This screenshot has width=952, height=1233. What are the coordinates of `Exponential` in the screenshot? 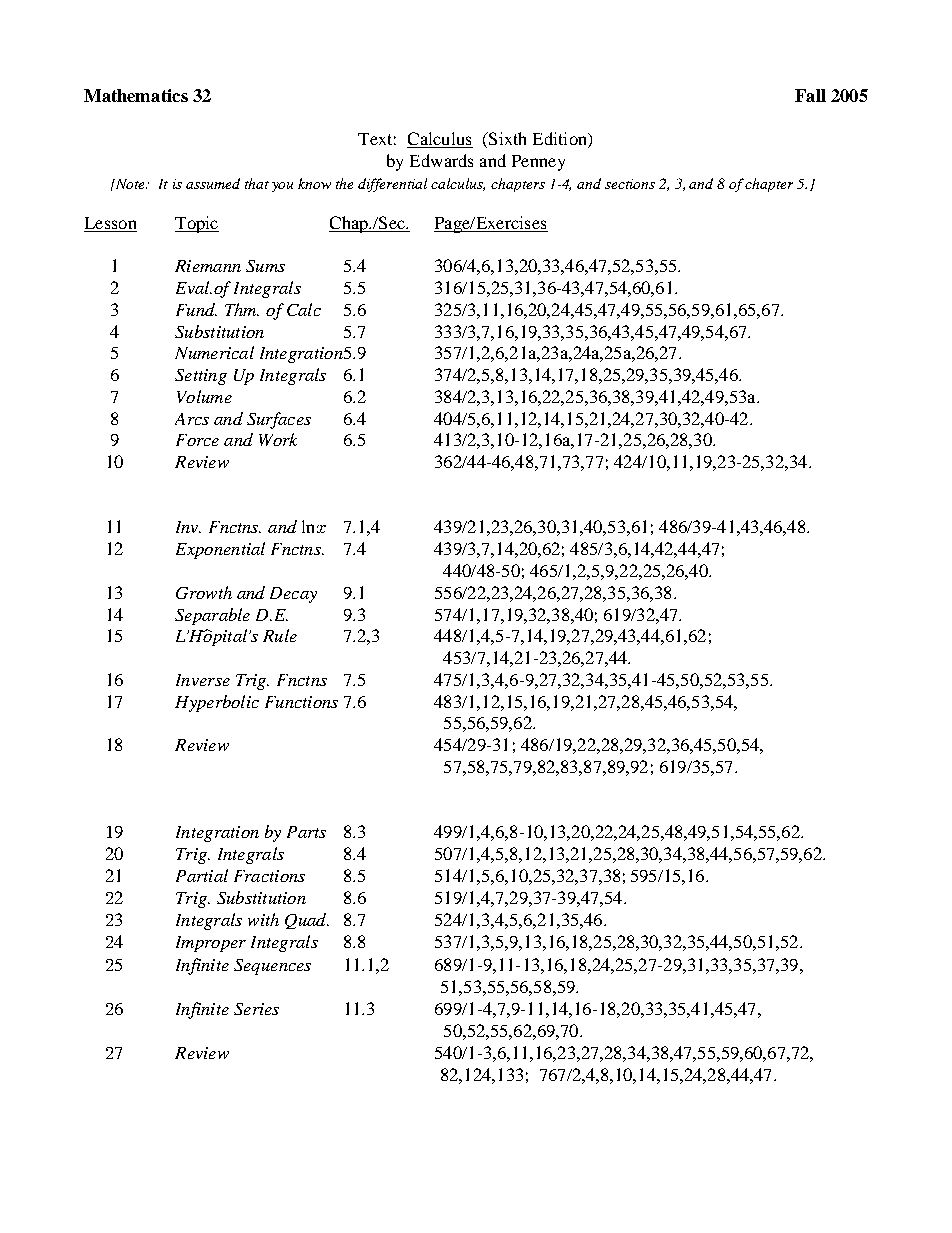 It's located at (220, 550).
